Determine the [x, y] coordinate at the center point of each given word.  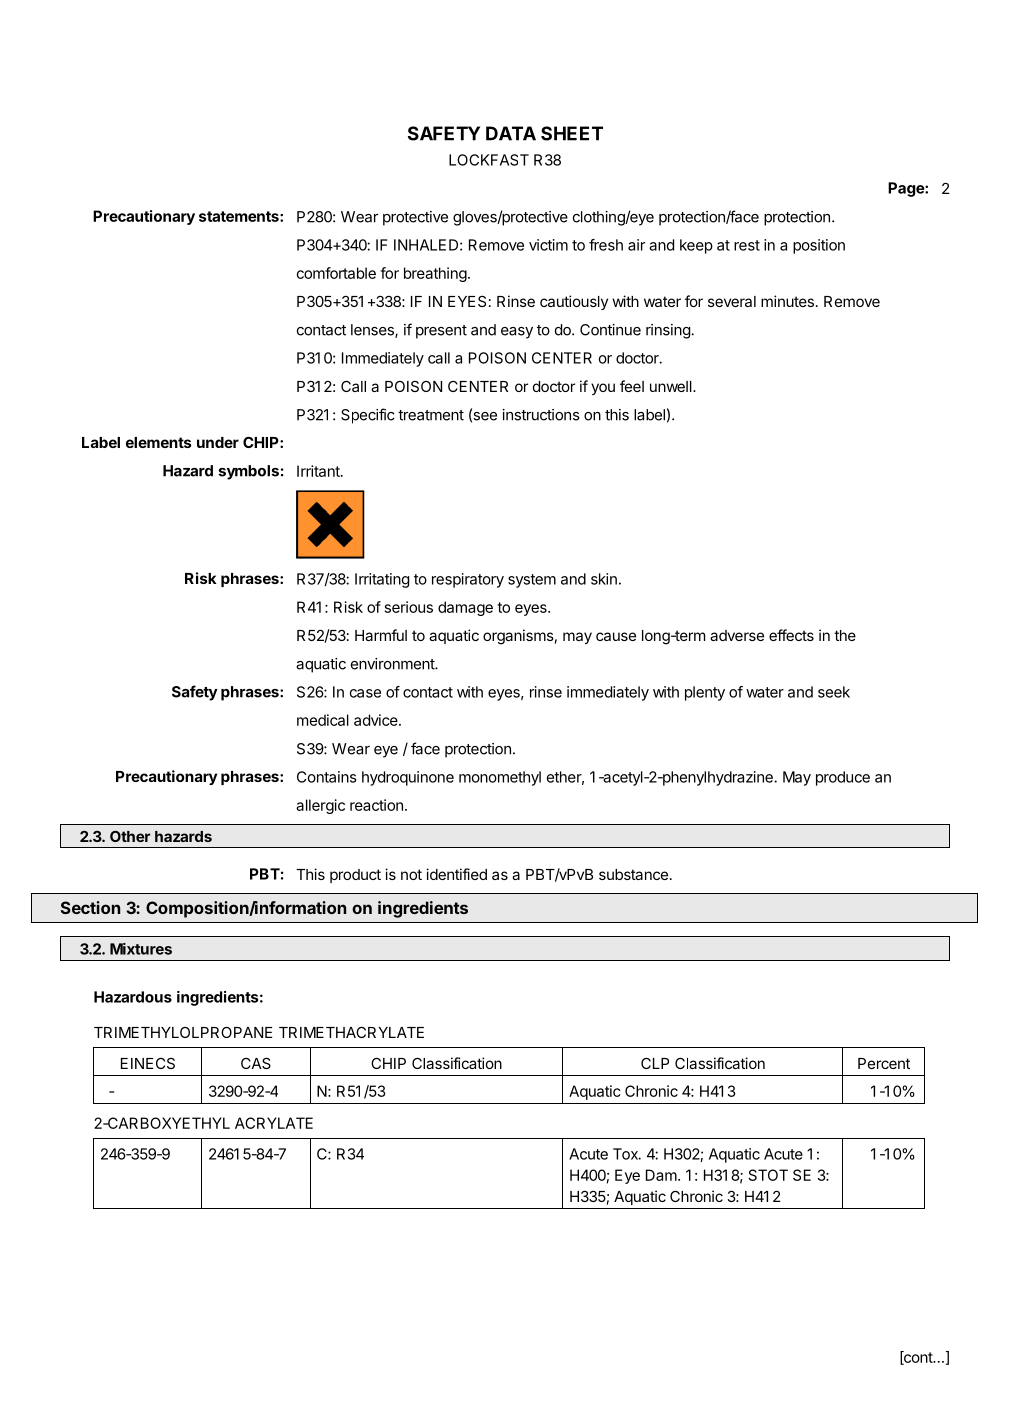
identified [456, 874]
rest [747, 245]
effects [791, 635]
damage [465, 608]
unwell [672, 386]
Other [130, 836]
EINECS [148, 1063]
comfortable [336, 273]
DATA [511, 133]
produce [843, 778]
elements [158, 442]
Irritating [382, 580]
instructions [541, 415]
